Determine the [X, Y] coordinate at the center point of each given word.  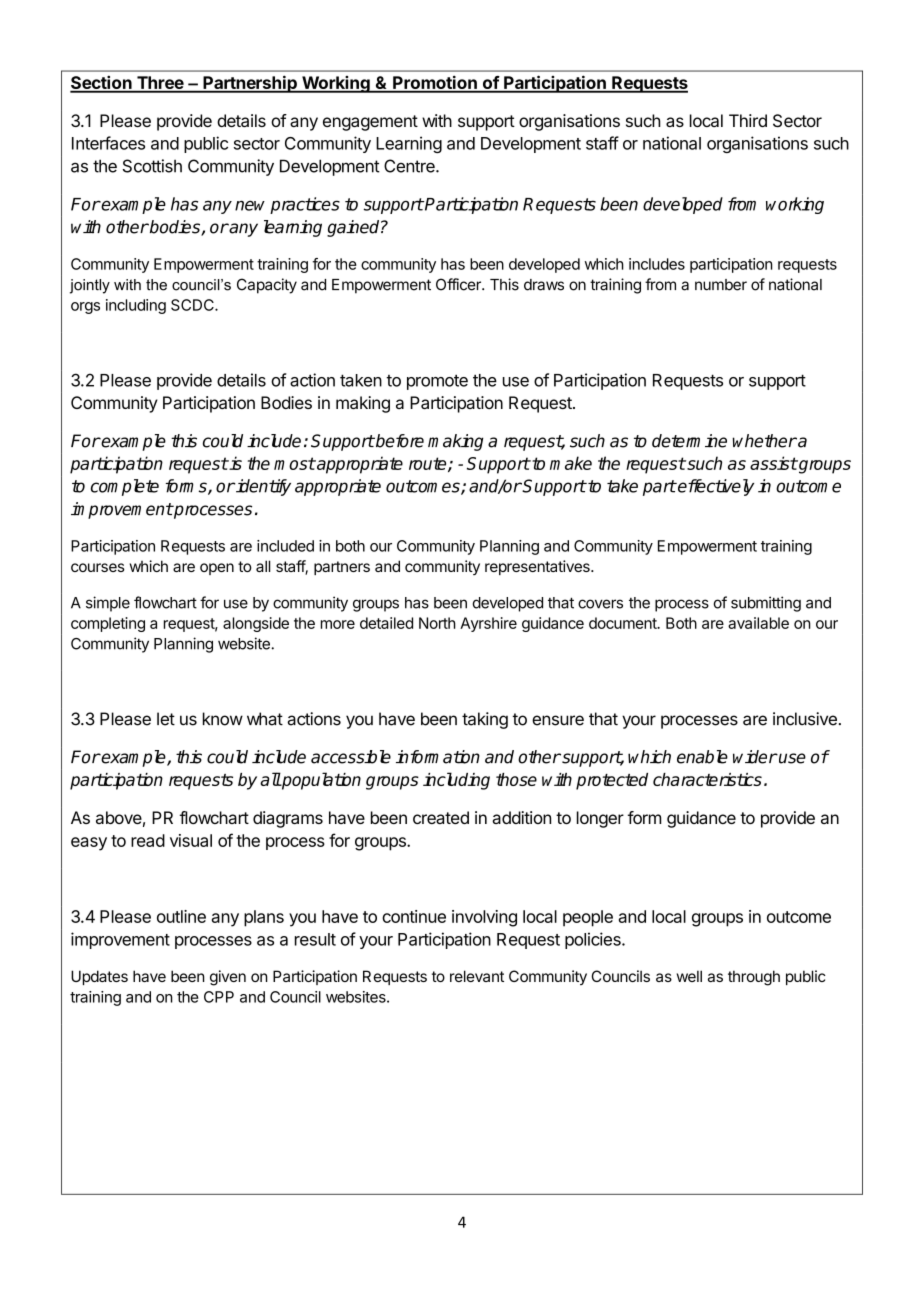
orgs [85, 308]
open [217, 569]
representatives [538, 567]
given [228, 978]
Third [748, 120]
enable [702, 757]
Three [160, 84]
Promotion [435, 83]
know [223, 719]
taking [485, 720]
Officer [459, 284]
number [721, 285]
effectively [715, 487]
